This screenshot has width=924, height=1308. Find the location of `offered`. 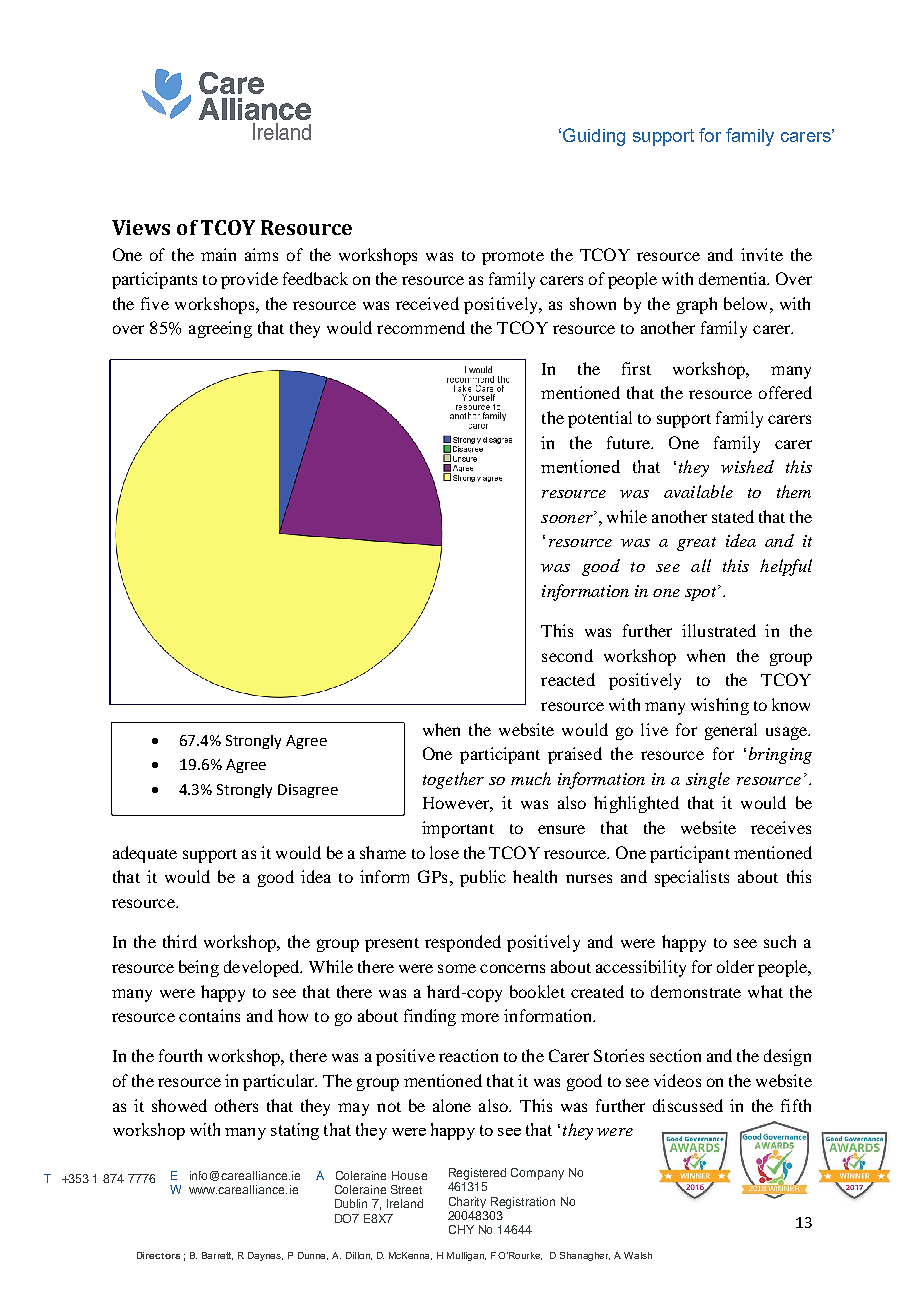

offered is located at coordinates (785, 392).
